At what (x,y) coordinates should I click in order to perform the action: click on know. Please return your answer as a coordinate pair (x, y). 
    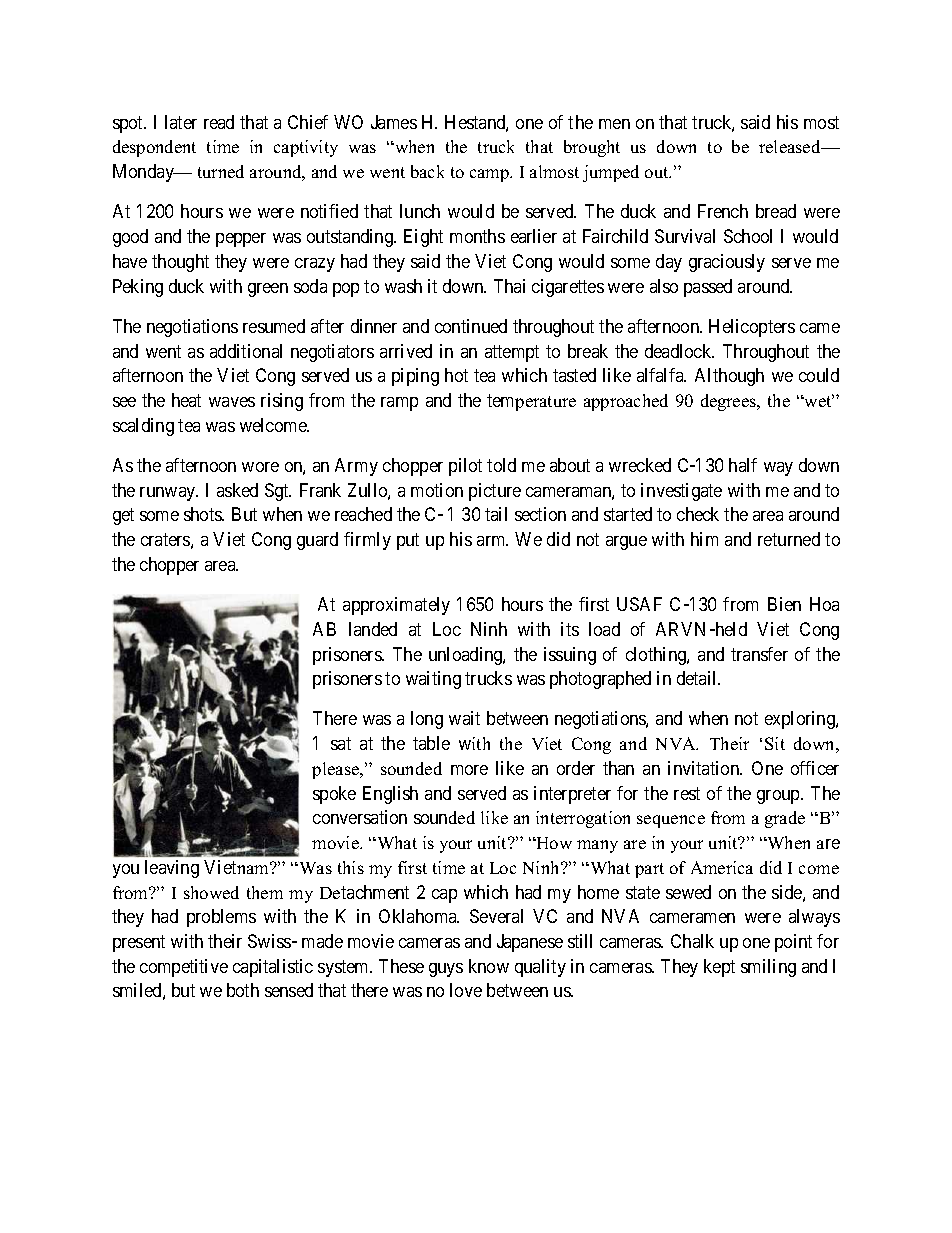
    Looking at the image, I should click on (489, 966).
